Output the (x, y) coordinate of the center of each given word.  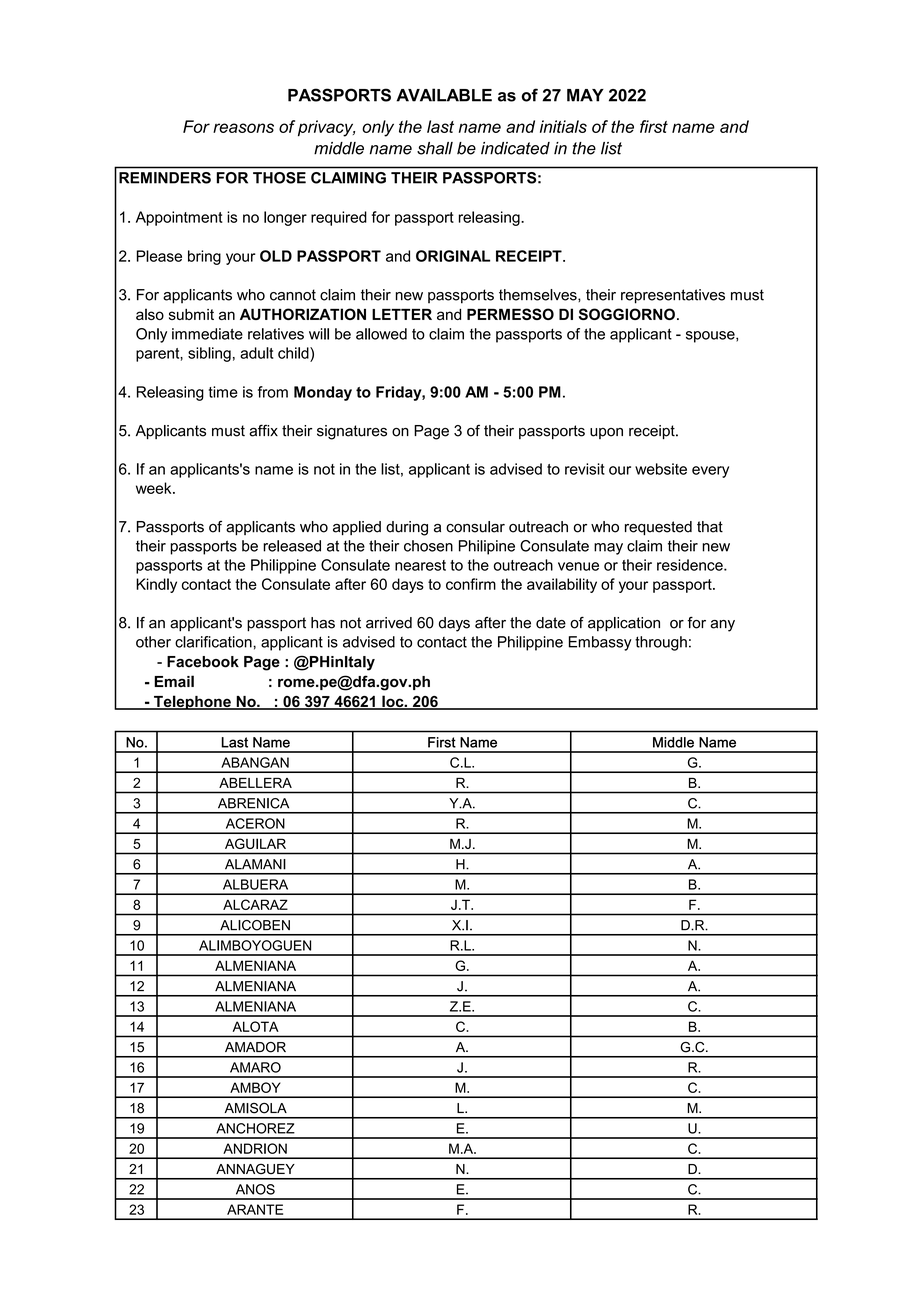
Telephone (192, 702)
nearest (420, 565)
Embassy (600, 643)
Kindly (156, 585)
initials (563, 126)
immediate (207, 334)
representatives (673, 296)
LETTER (402, 314)
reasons (243, 128)
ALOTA (256, 1026)
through (661, 643)
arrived (389, 623)
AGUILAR (255, 843)
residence (691, 565)
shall (435, 148)
